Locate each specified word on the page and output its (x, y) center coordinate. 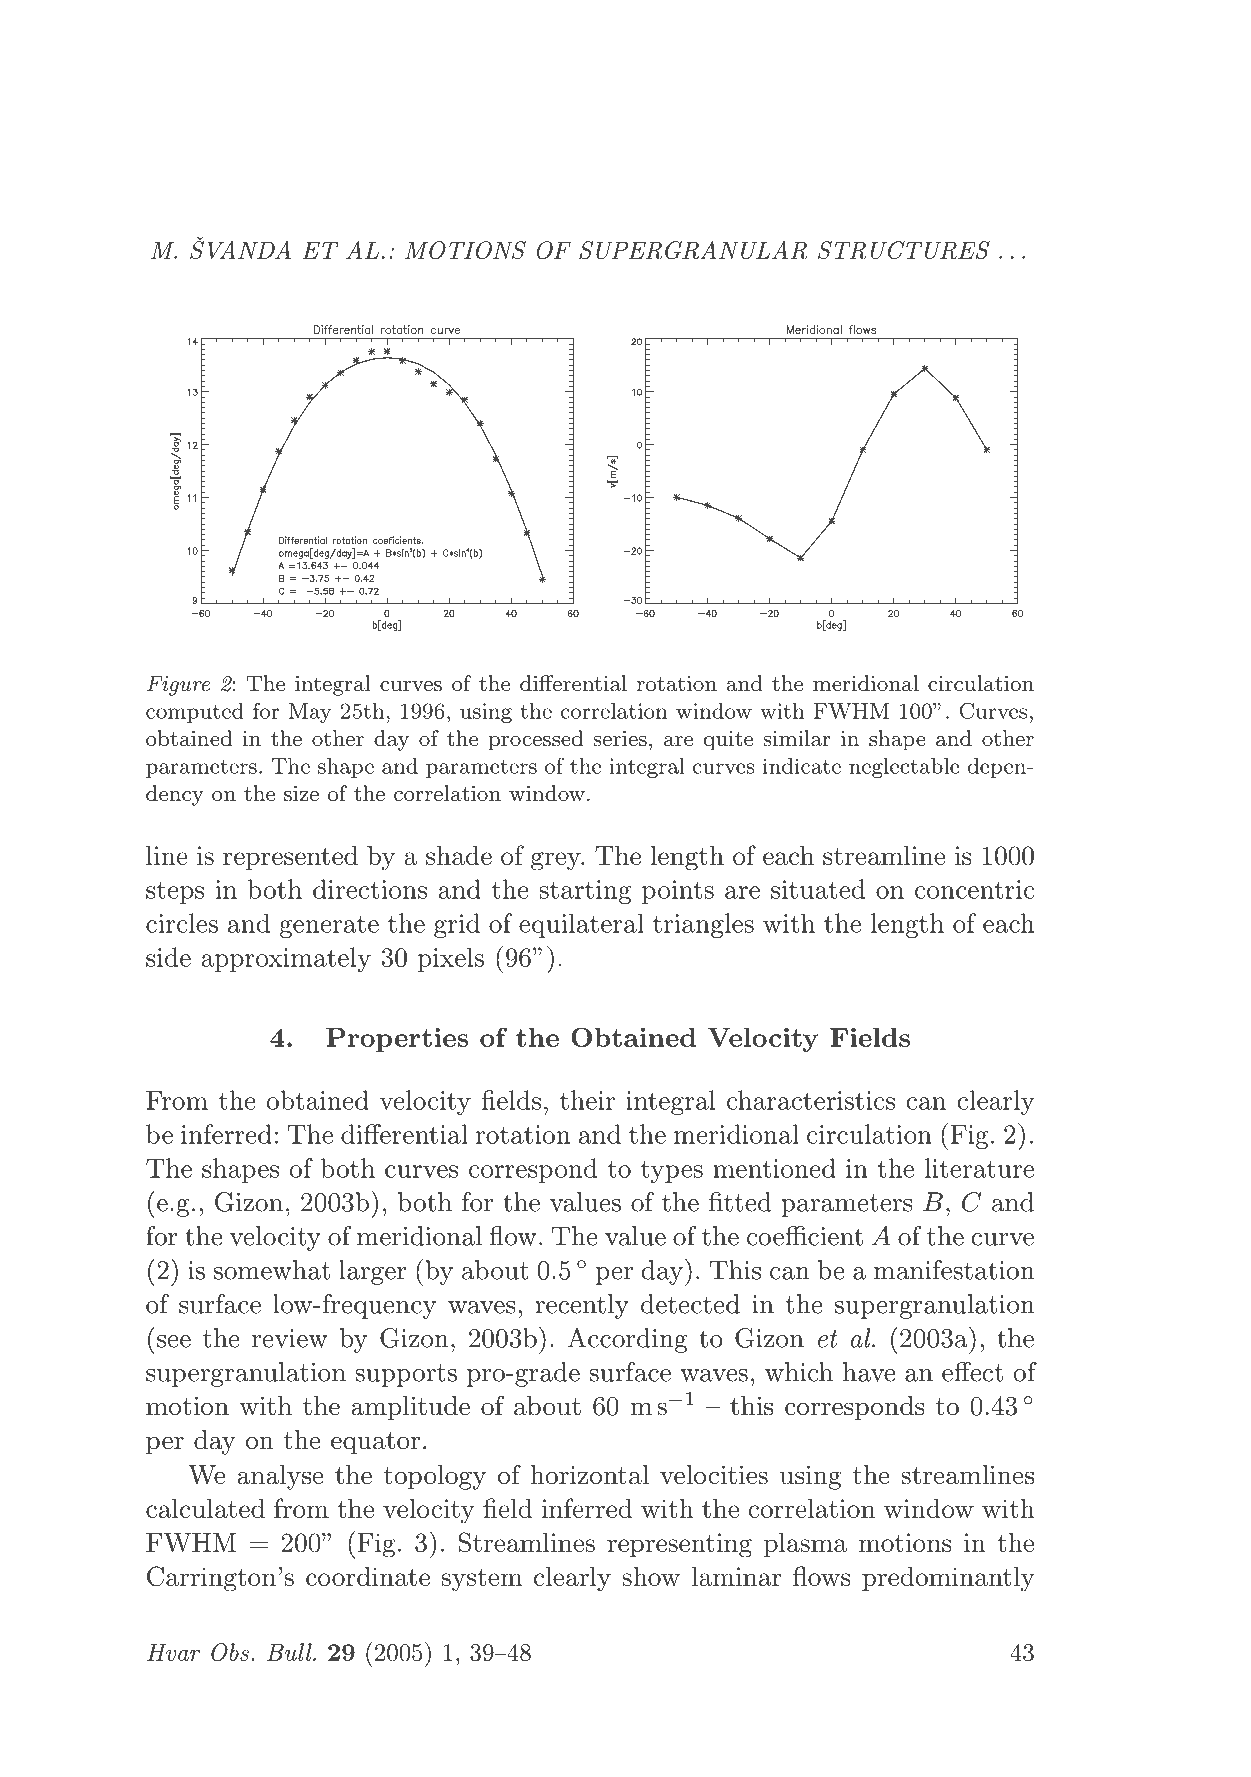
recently (582, 1306)
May (310, 713)
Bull (290, 1652)
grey (557, 861)
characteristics (811, 1100)
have (869, 1372)
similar (797, 738)
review (290, 1338)
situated (818, 889)
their (587, 1100)
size (301, 793)
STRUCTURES (904, 250)
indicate (802, 766)
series (620, 739)
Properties (397, 1039)
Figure (178, 685)
